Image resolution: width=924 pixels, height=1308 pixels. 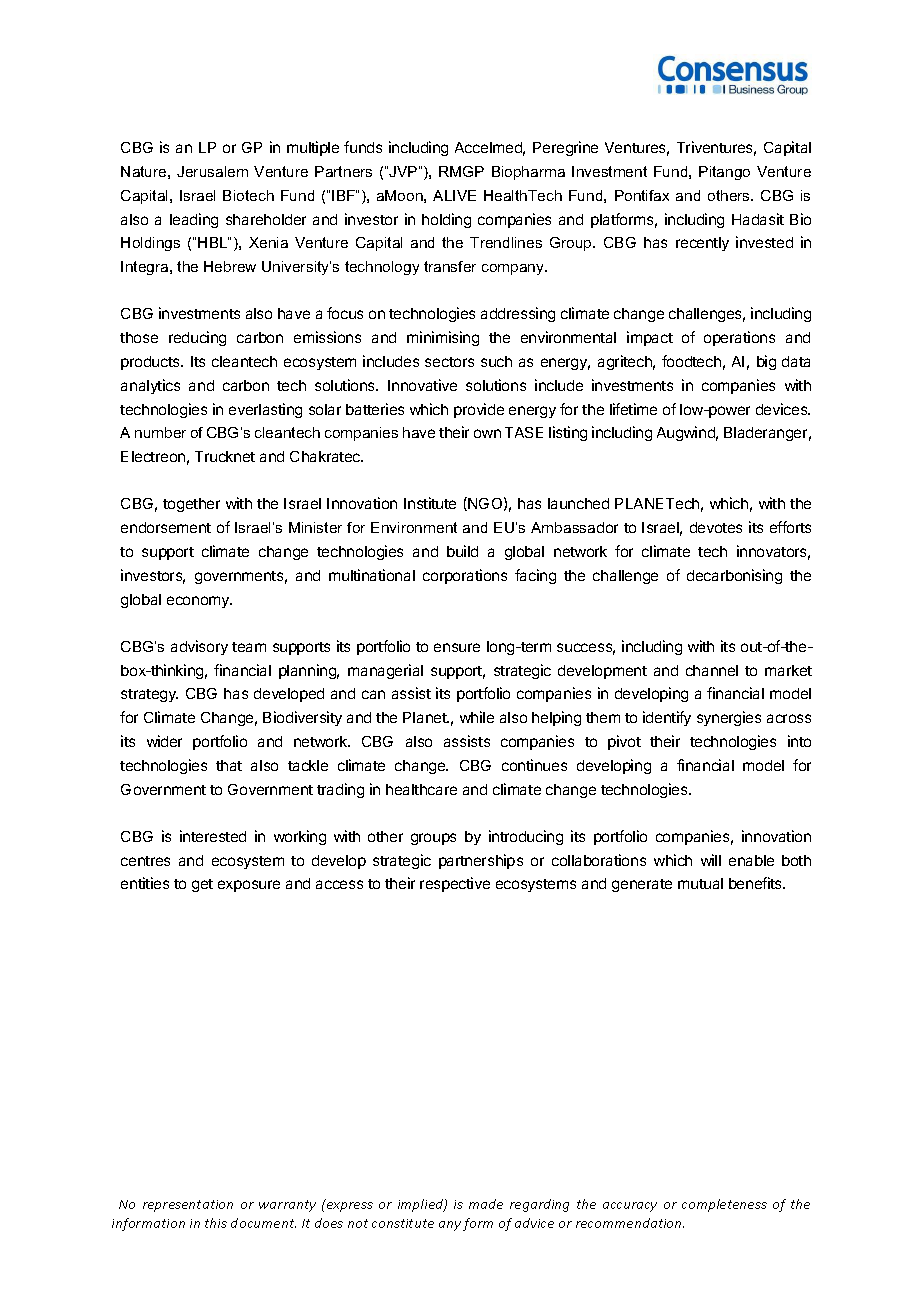 I want to click on channel, so click(x=712, y=670).
